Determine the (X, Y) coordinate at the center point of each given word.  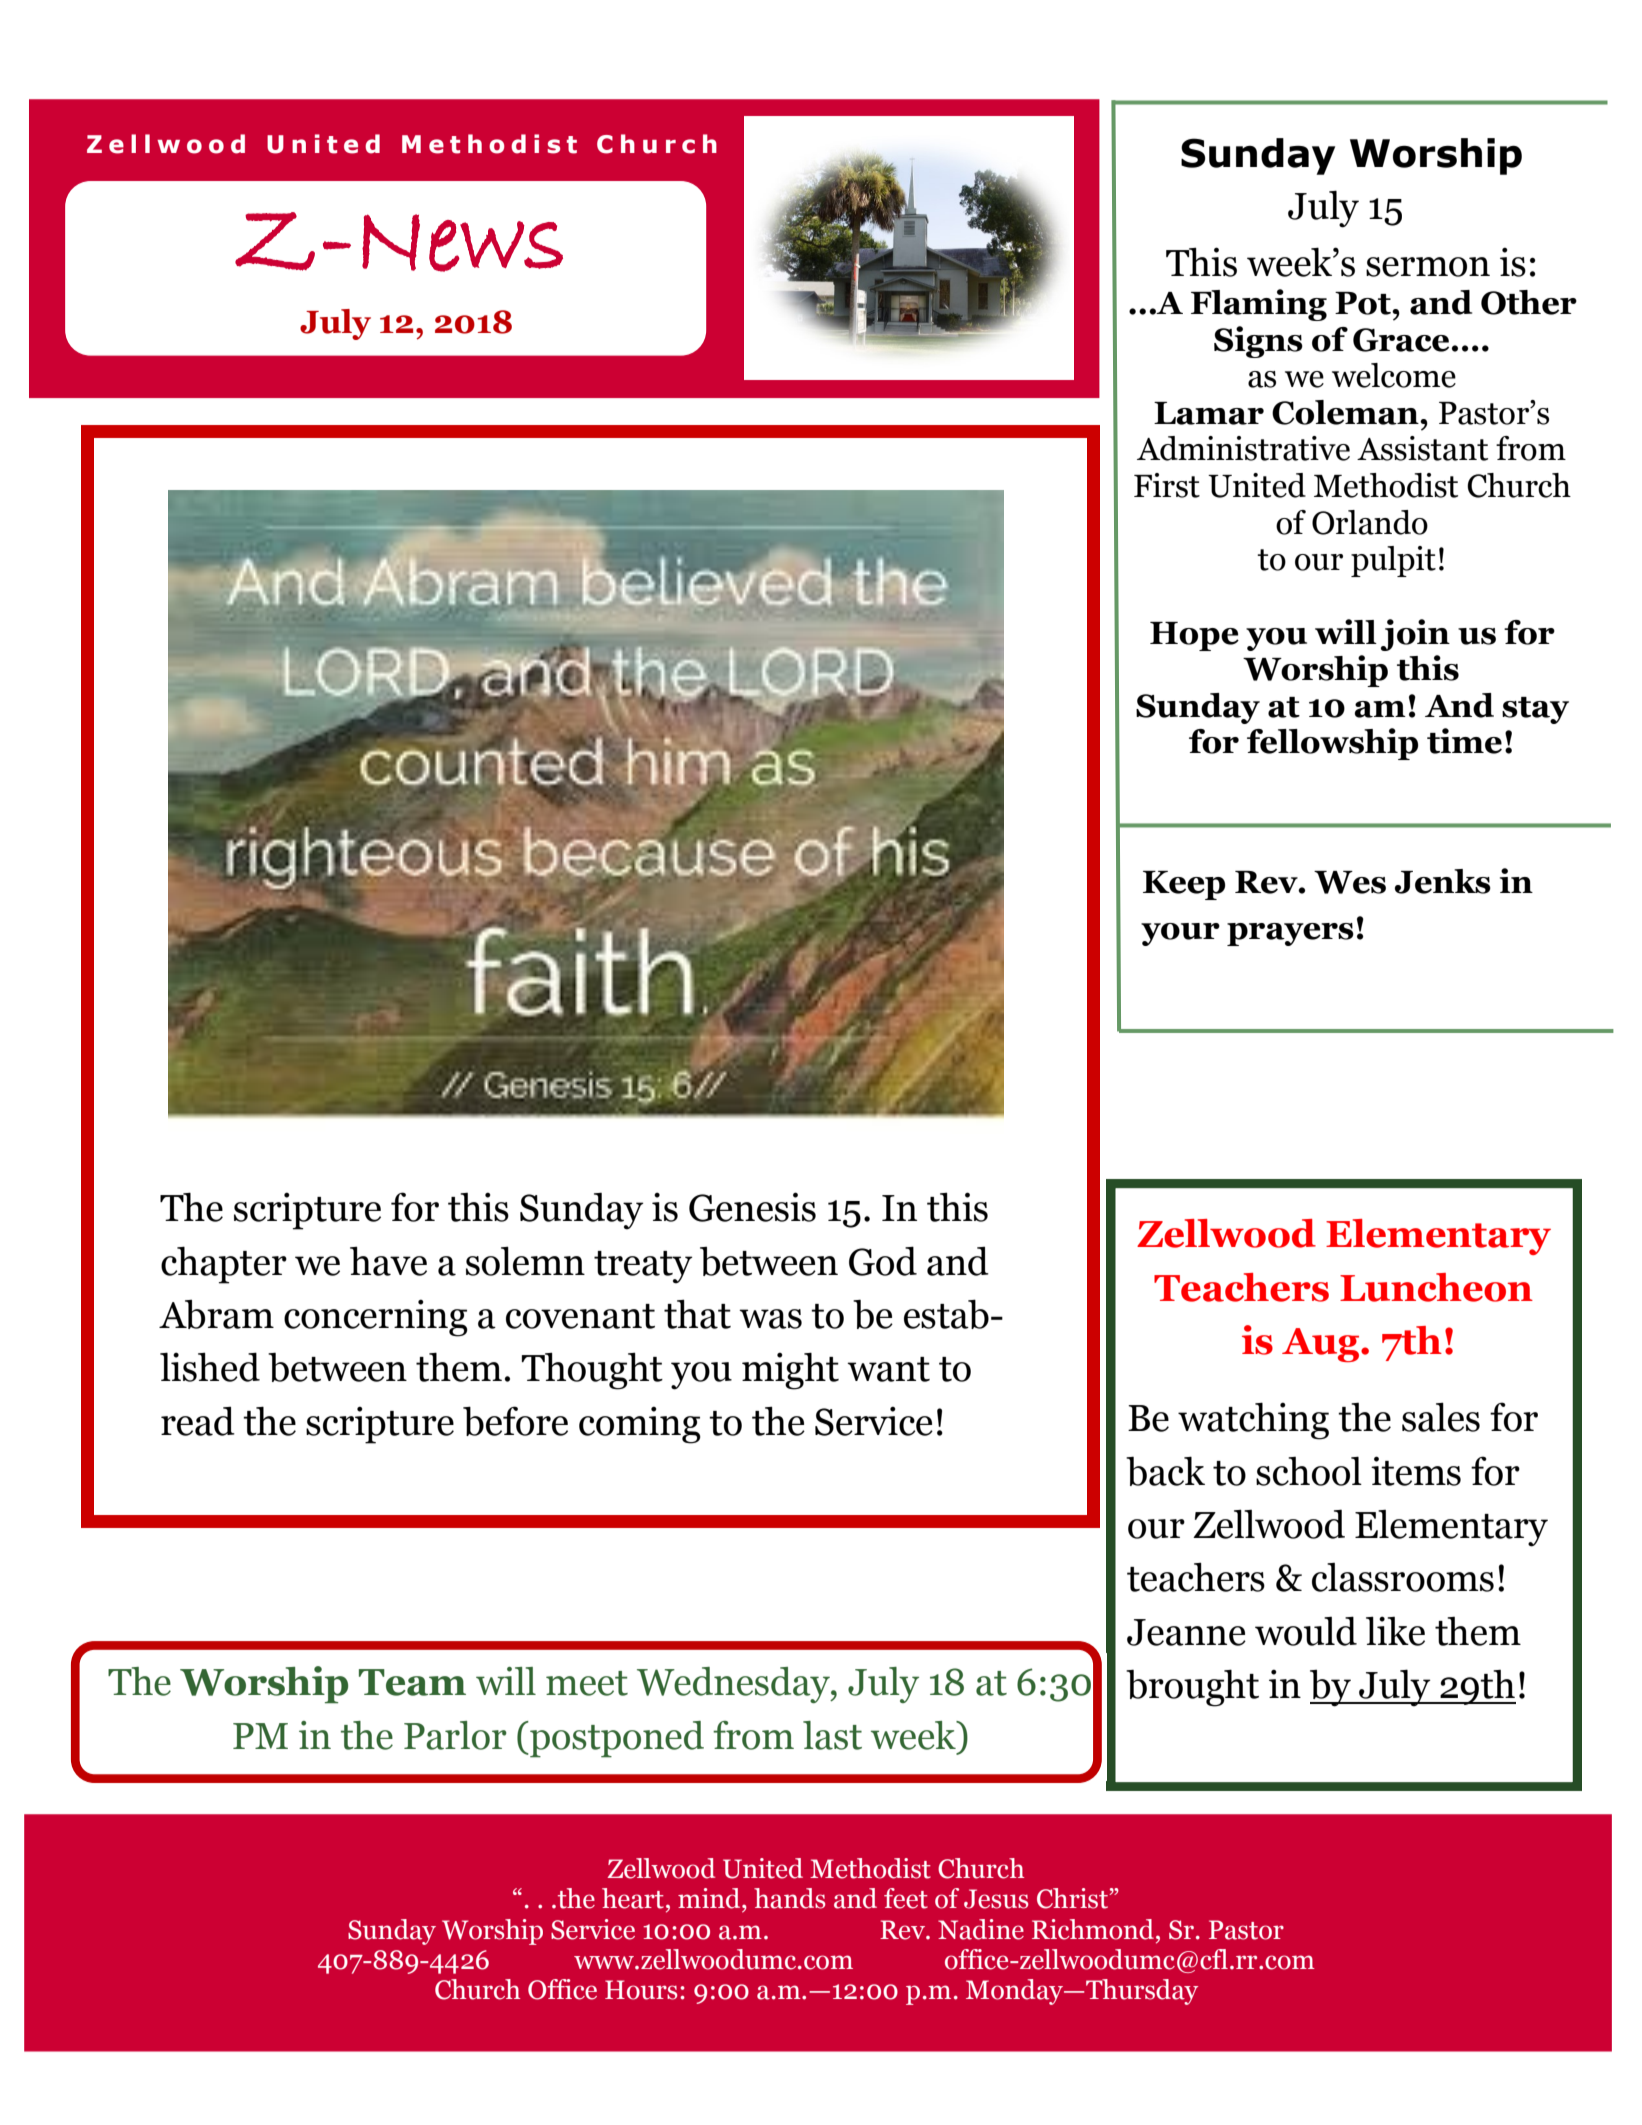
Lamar (1209, 413)
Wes (1350, 882)
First (1167, 485)
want (888, 1369)
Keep (1184, 885)
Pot (1364, 303)
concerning (376, 1318)
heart (633, 1898)
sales (1441, 1417)
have (388, 1261)
